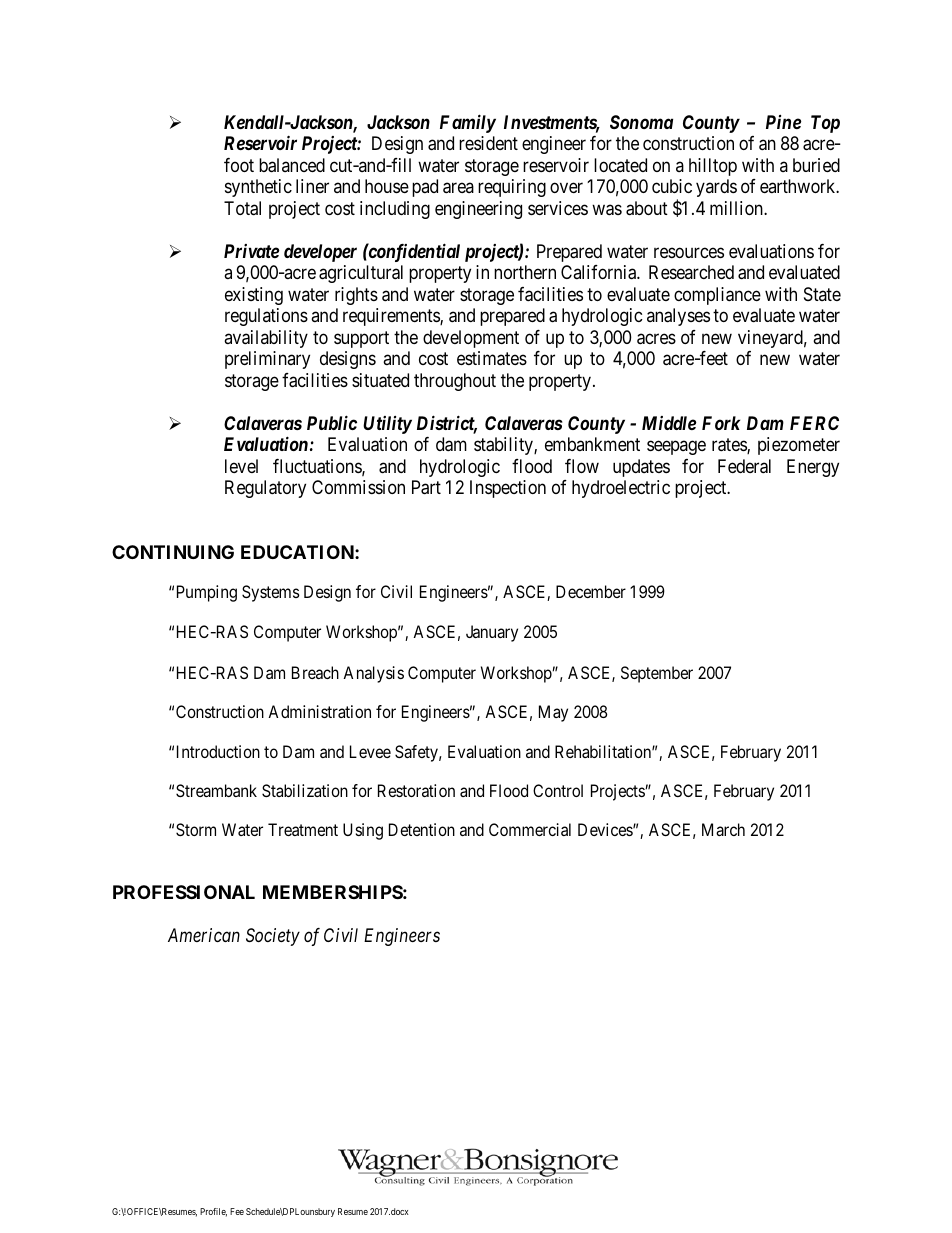  Describe the element at coordinates (488, 143) in the screenshot. I see `resident` at that location.
